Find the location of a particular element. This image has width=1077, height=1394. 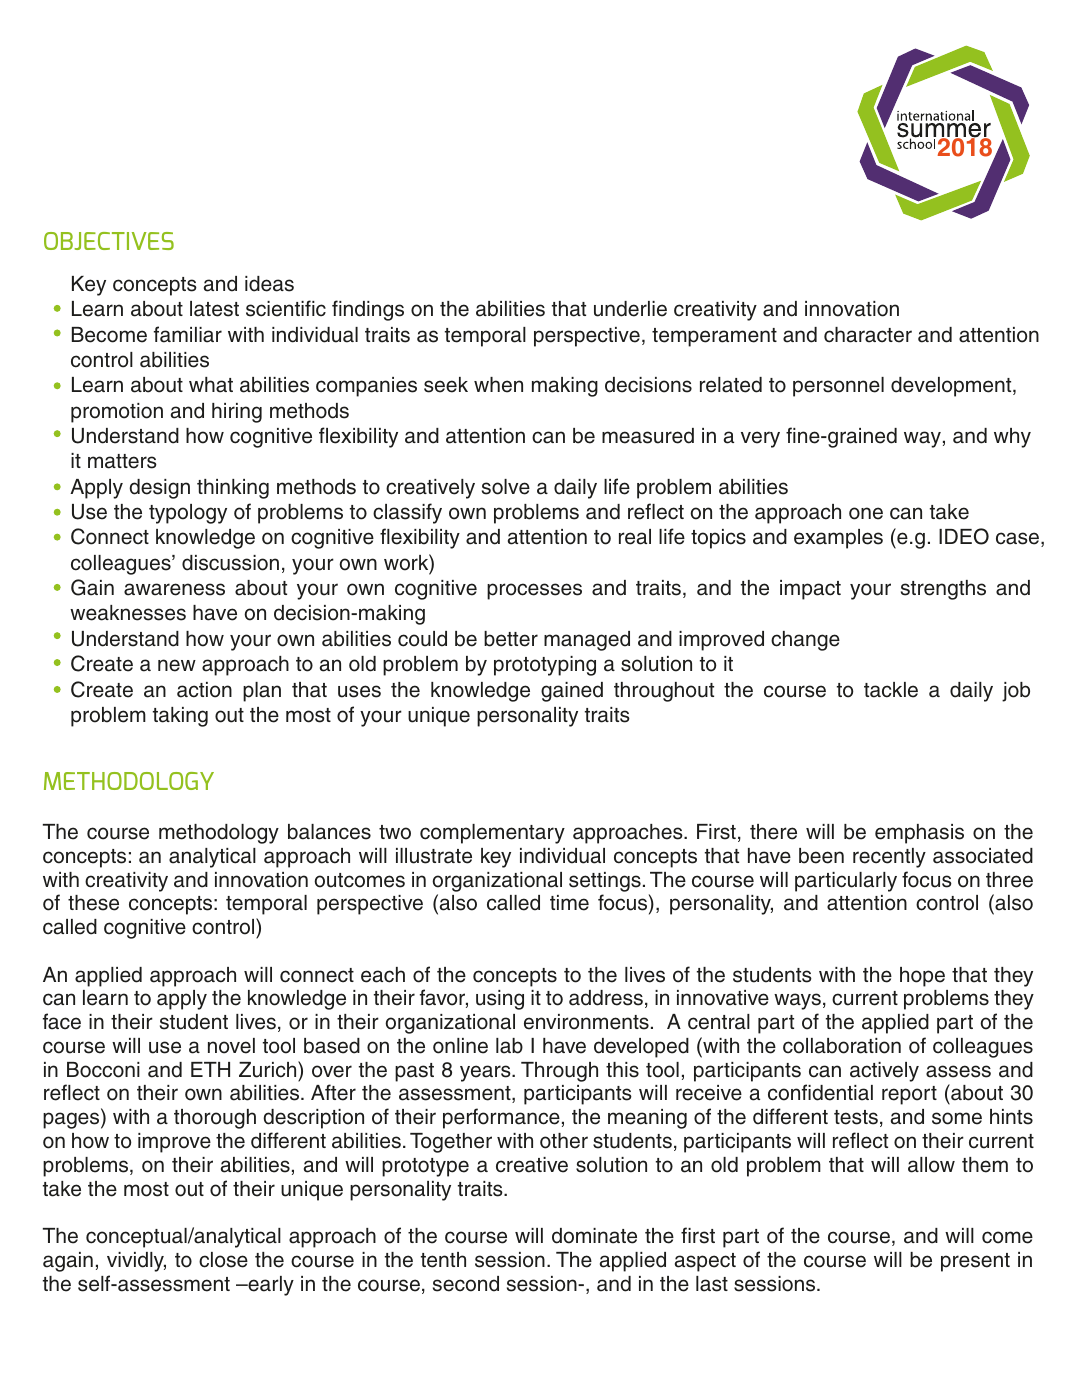

dominate is located at coordinates (594, 1236).
